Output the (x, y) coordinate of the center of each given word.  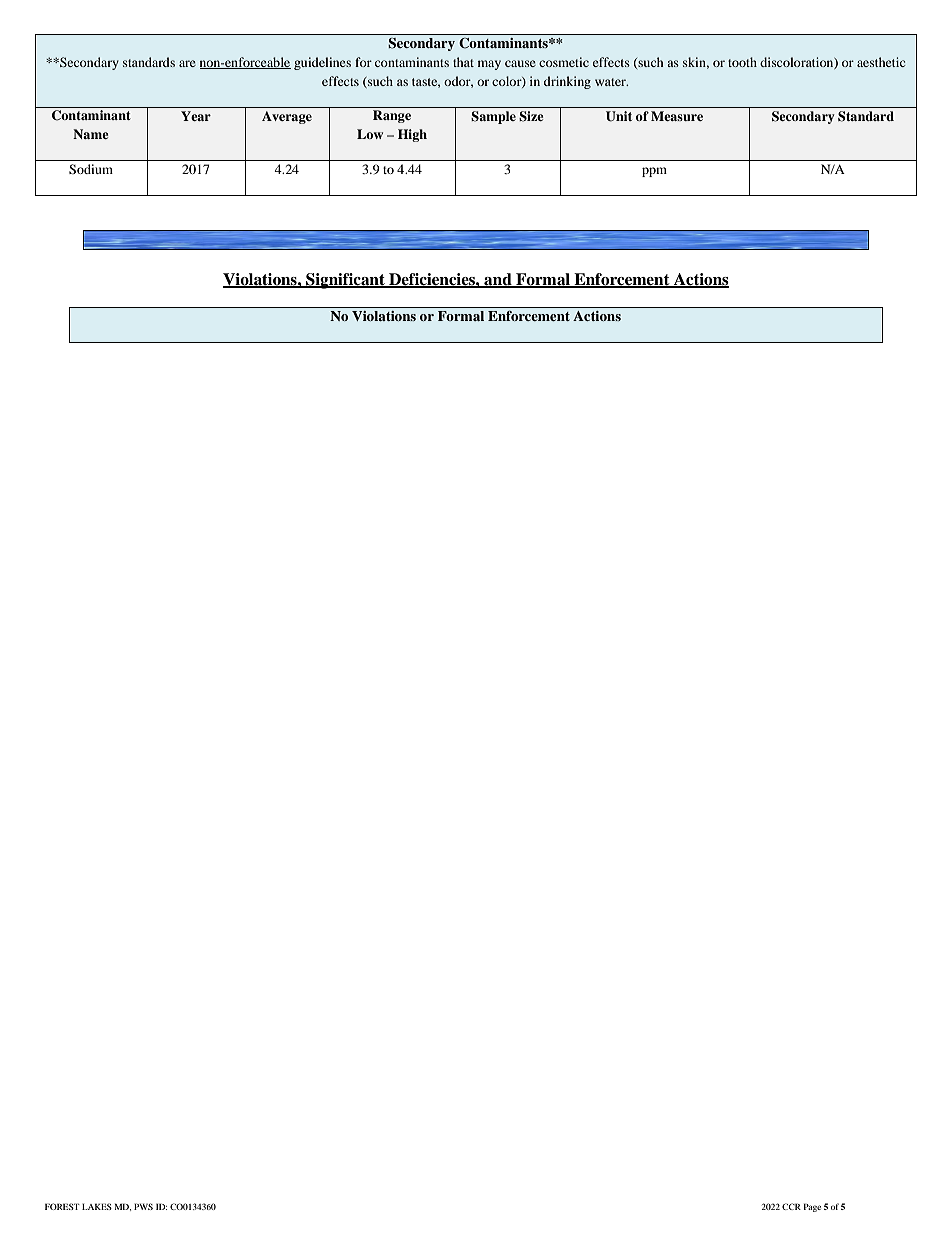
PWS (143, 1206)
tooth (742, 62)
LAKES (97, 1206)
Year (196, 116)
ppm (654, 172)
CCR (791, 1206)
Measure (677, 116)
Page (812, 1207)
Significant (345, 281)
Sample (493, 117)
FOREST (62, 1206)
